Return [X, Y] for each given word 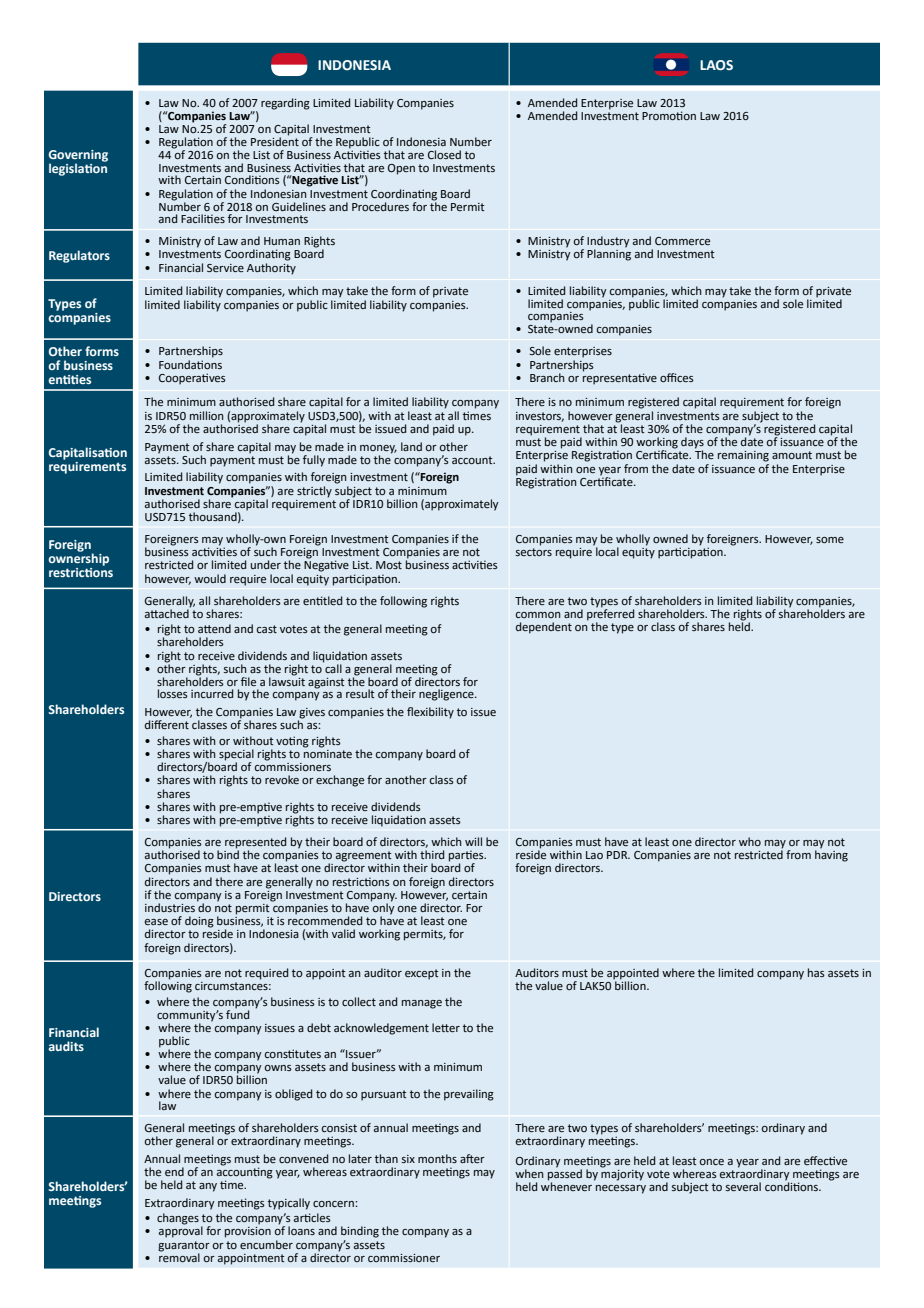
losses [173, 693]
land [411, 446]
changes [178, 1219]
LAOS [716, 65]
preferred [611, 615]
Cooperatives [192, 379]
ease [156, 922]
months [437, 1158]
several [743, 1186]
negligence [447, 695]
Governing [78, 156]
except [422, 974]
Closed [444, 154]
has [816, 972]
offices [677, 377]
